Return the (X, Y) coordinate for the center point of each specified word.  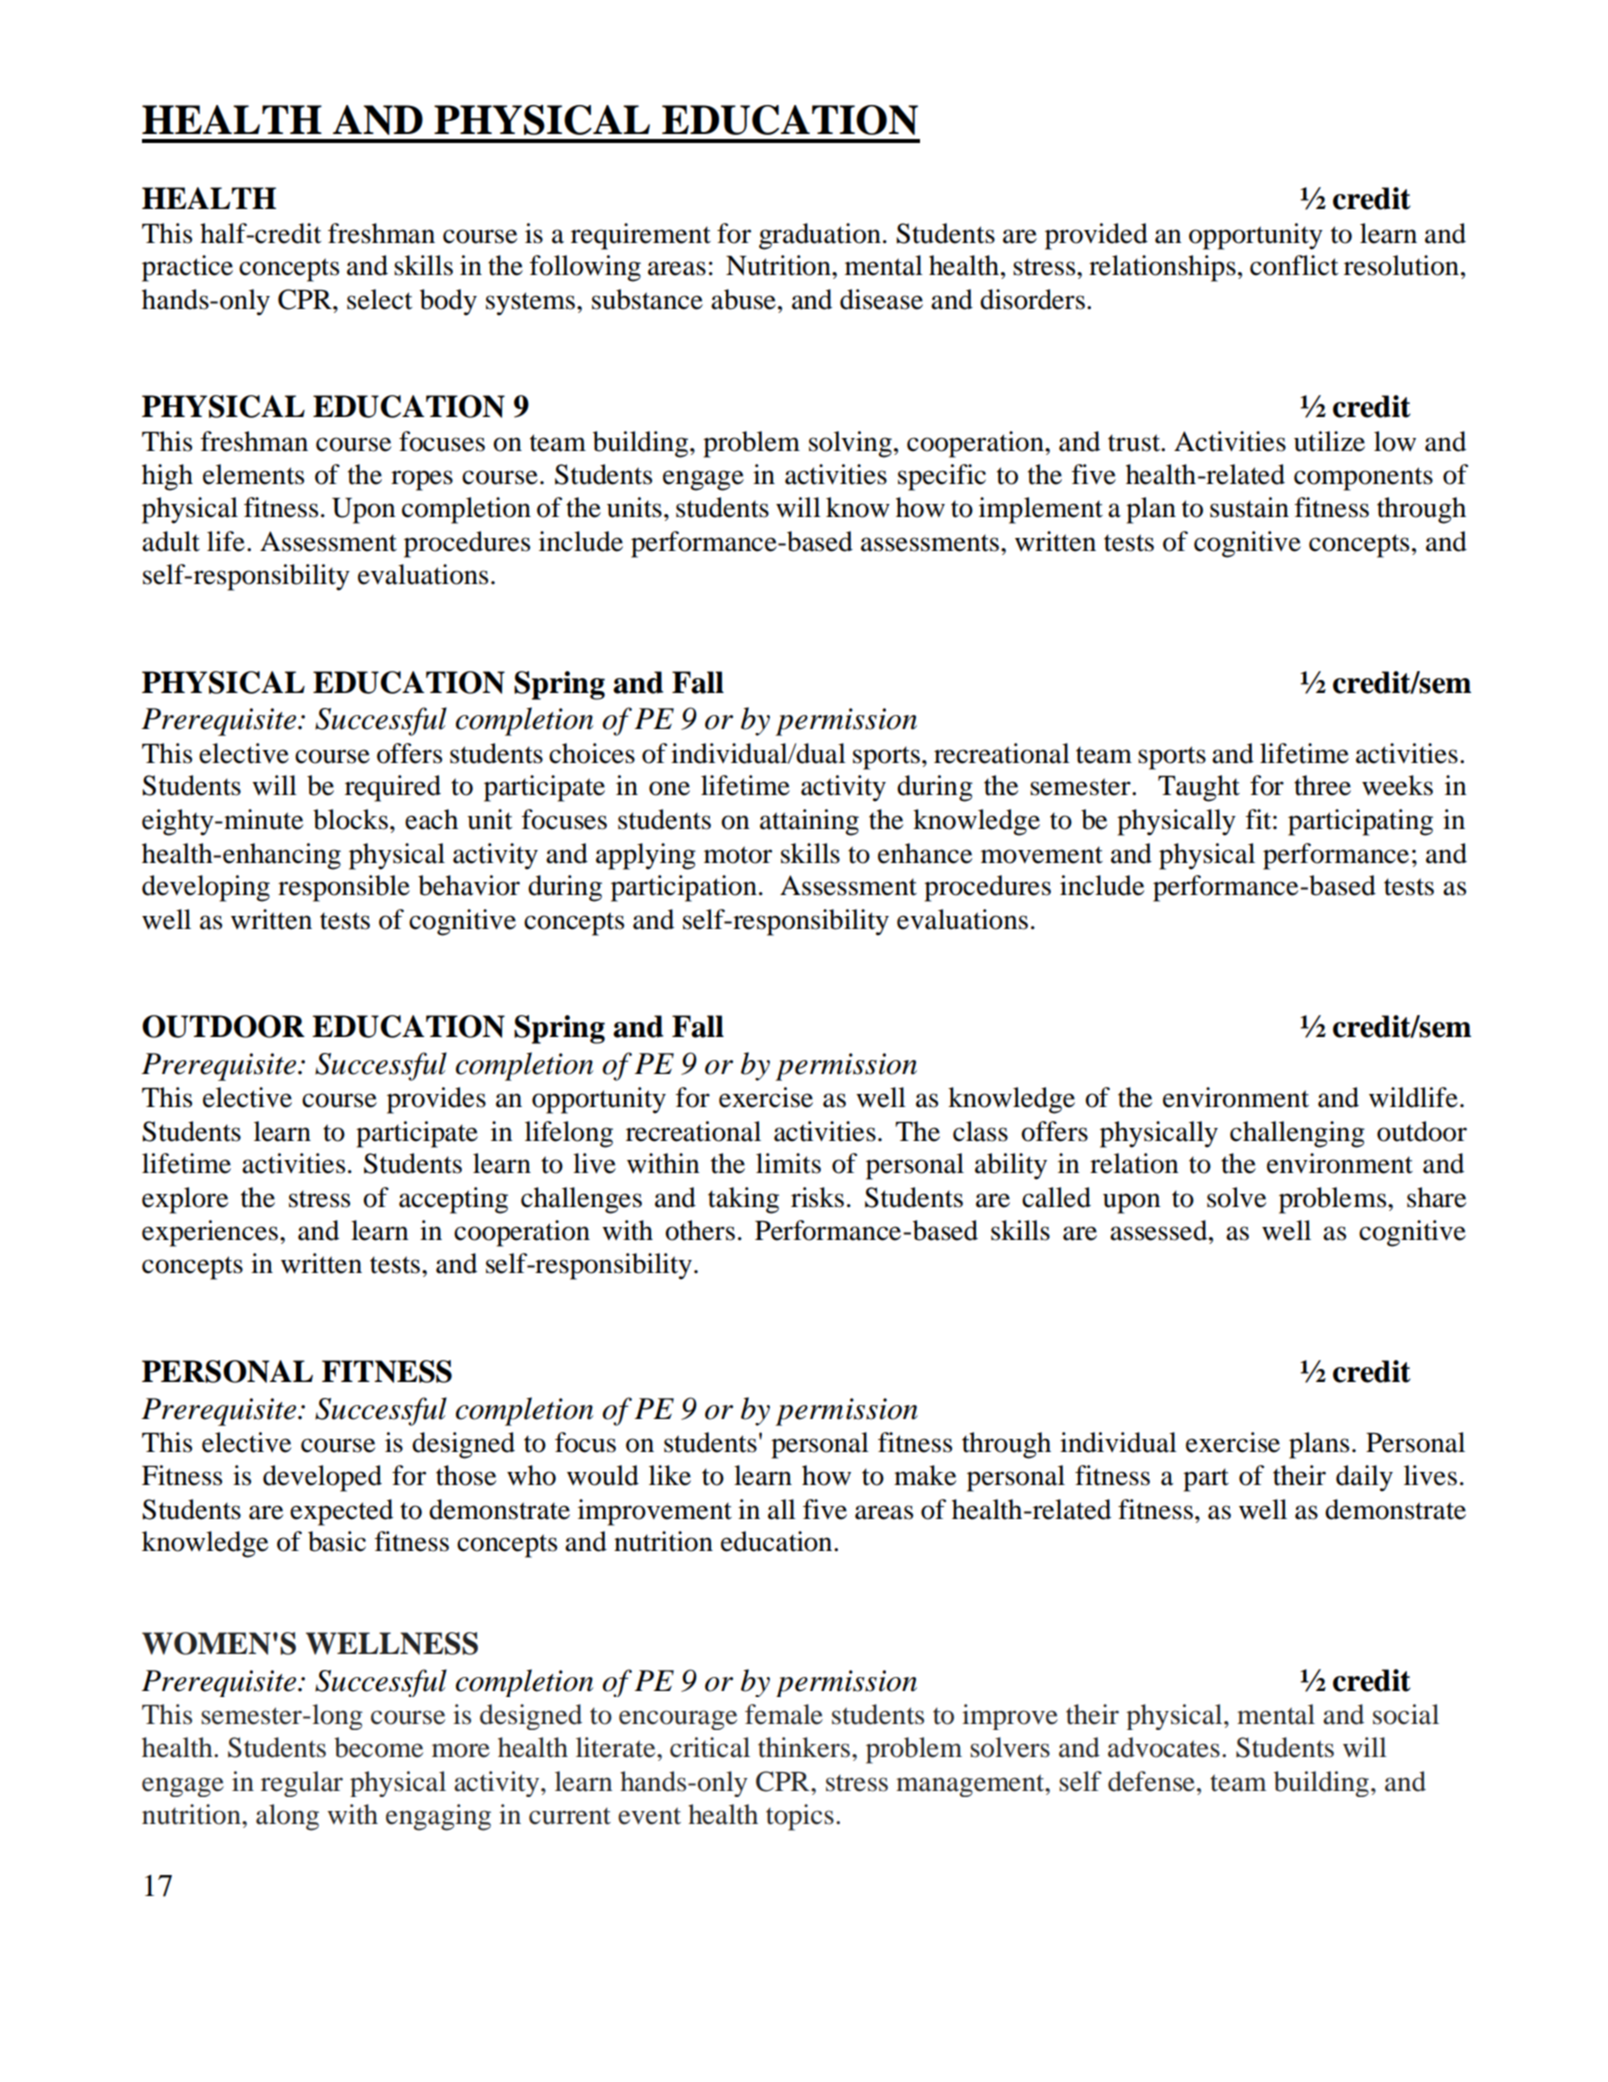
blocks (350, 819)
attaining (809, 822)
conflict (1294, 265)
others (700, 1230)
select (380, 299)
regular (302, 1784)
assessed (1160, 1230)
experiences (210, 1233)
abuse (743, 299)
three (1322, 785)
